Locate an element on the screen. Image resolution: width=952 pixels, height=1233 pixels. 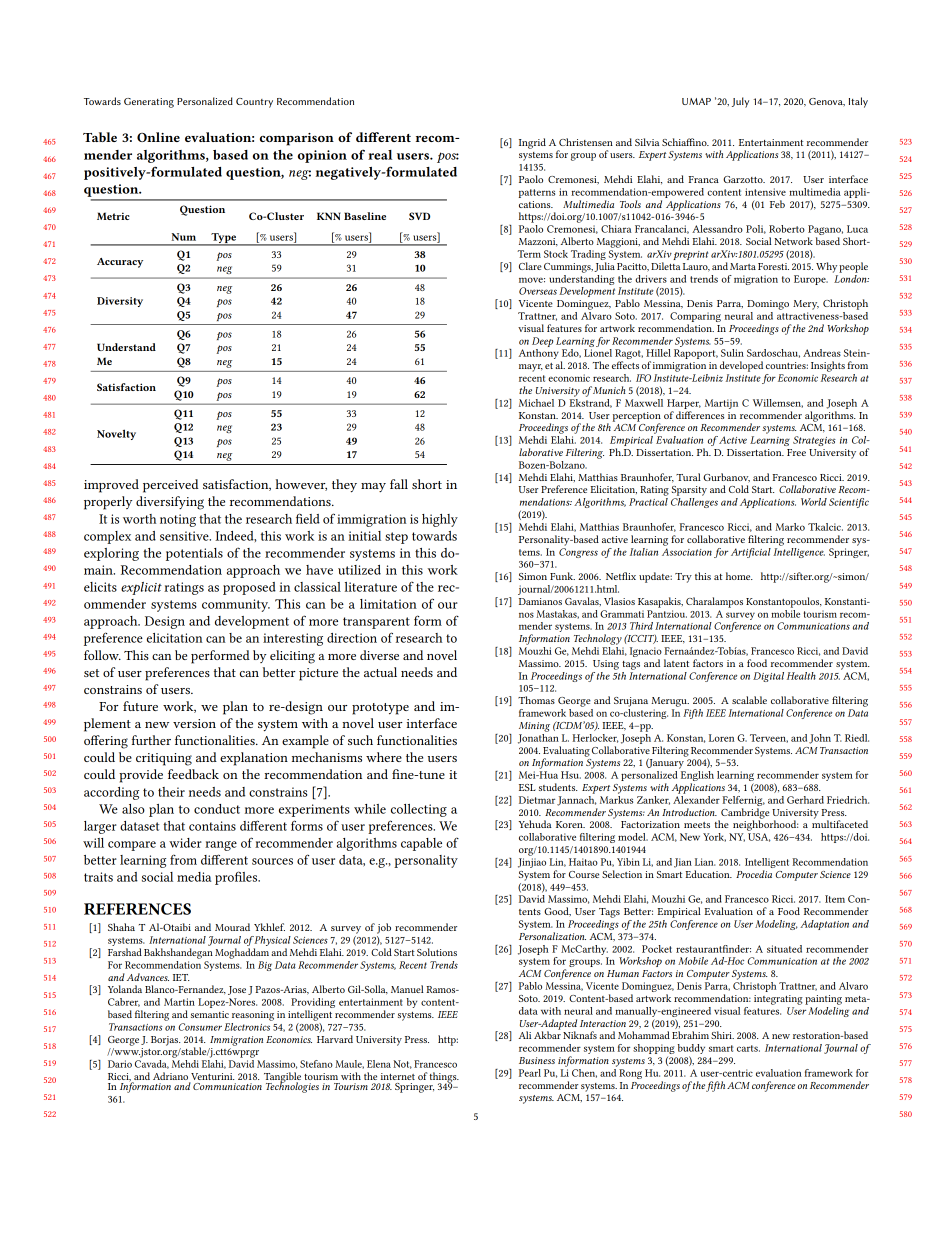
Jonathan is located at coordinates (538, 737).
